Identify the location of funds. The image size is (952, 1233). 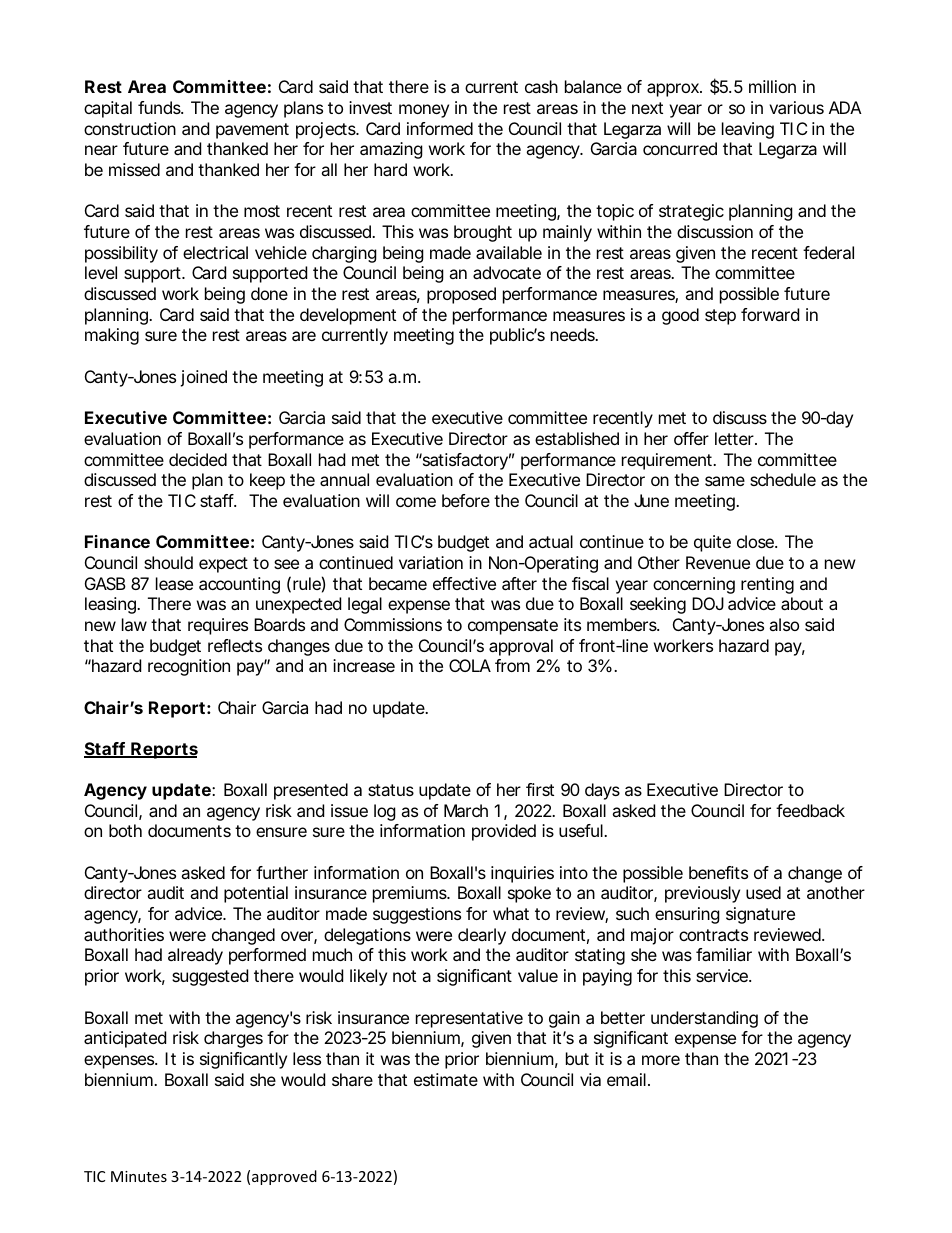
(160, 107).
